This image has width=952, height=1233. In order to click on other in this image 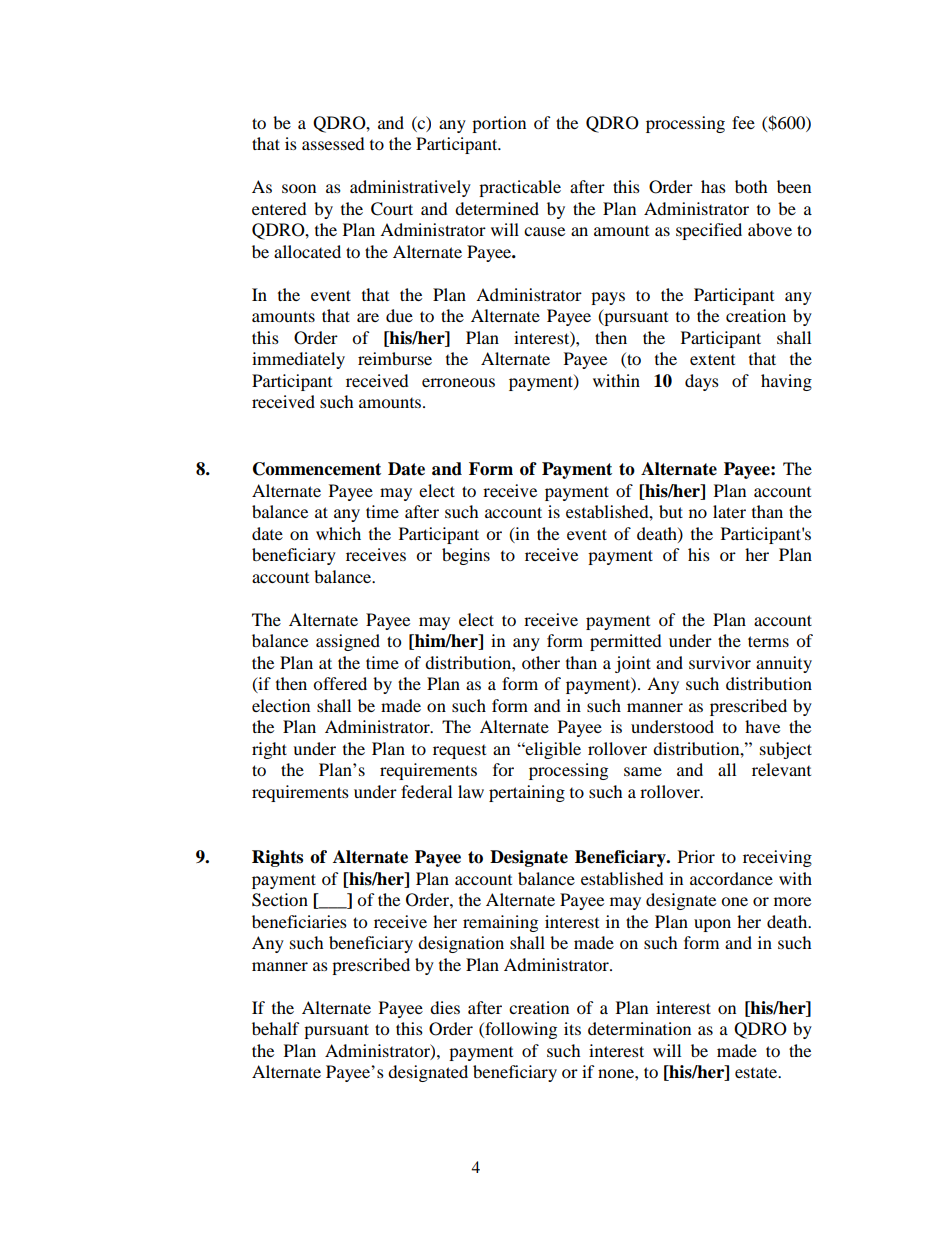, I will do `click(541, 662)`.
